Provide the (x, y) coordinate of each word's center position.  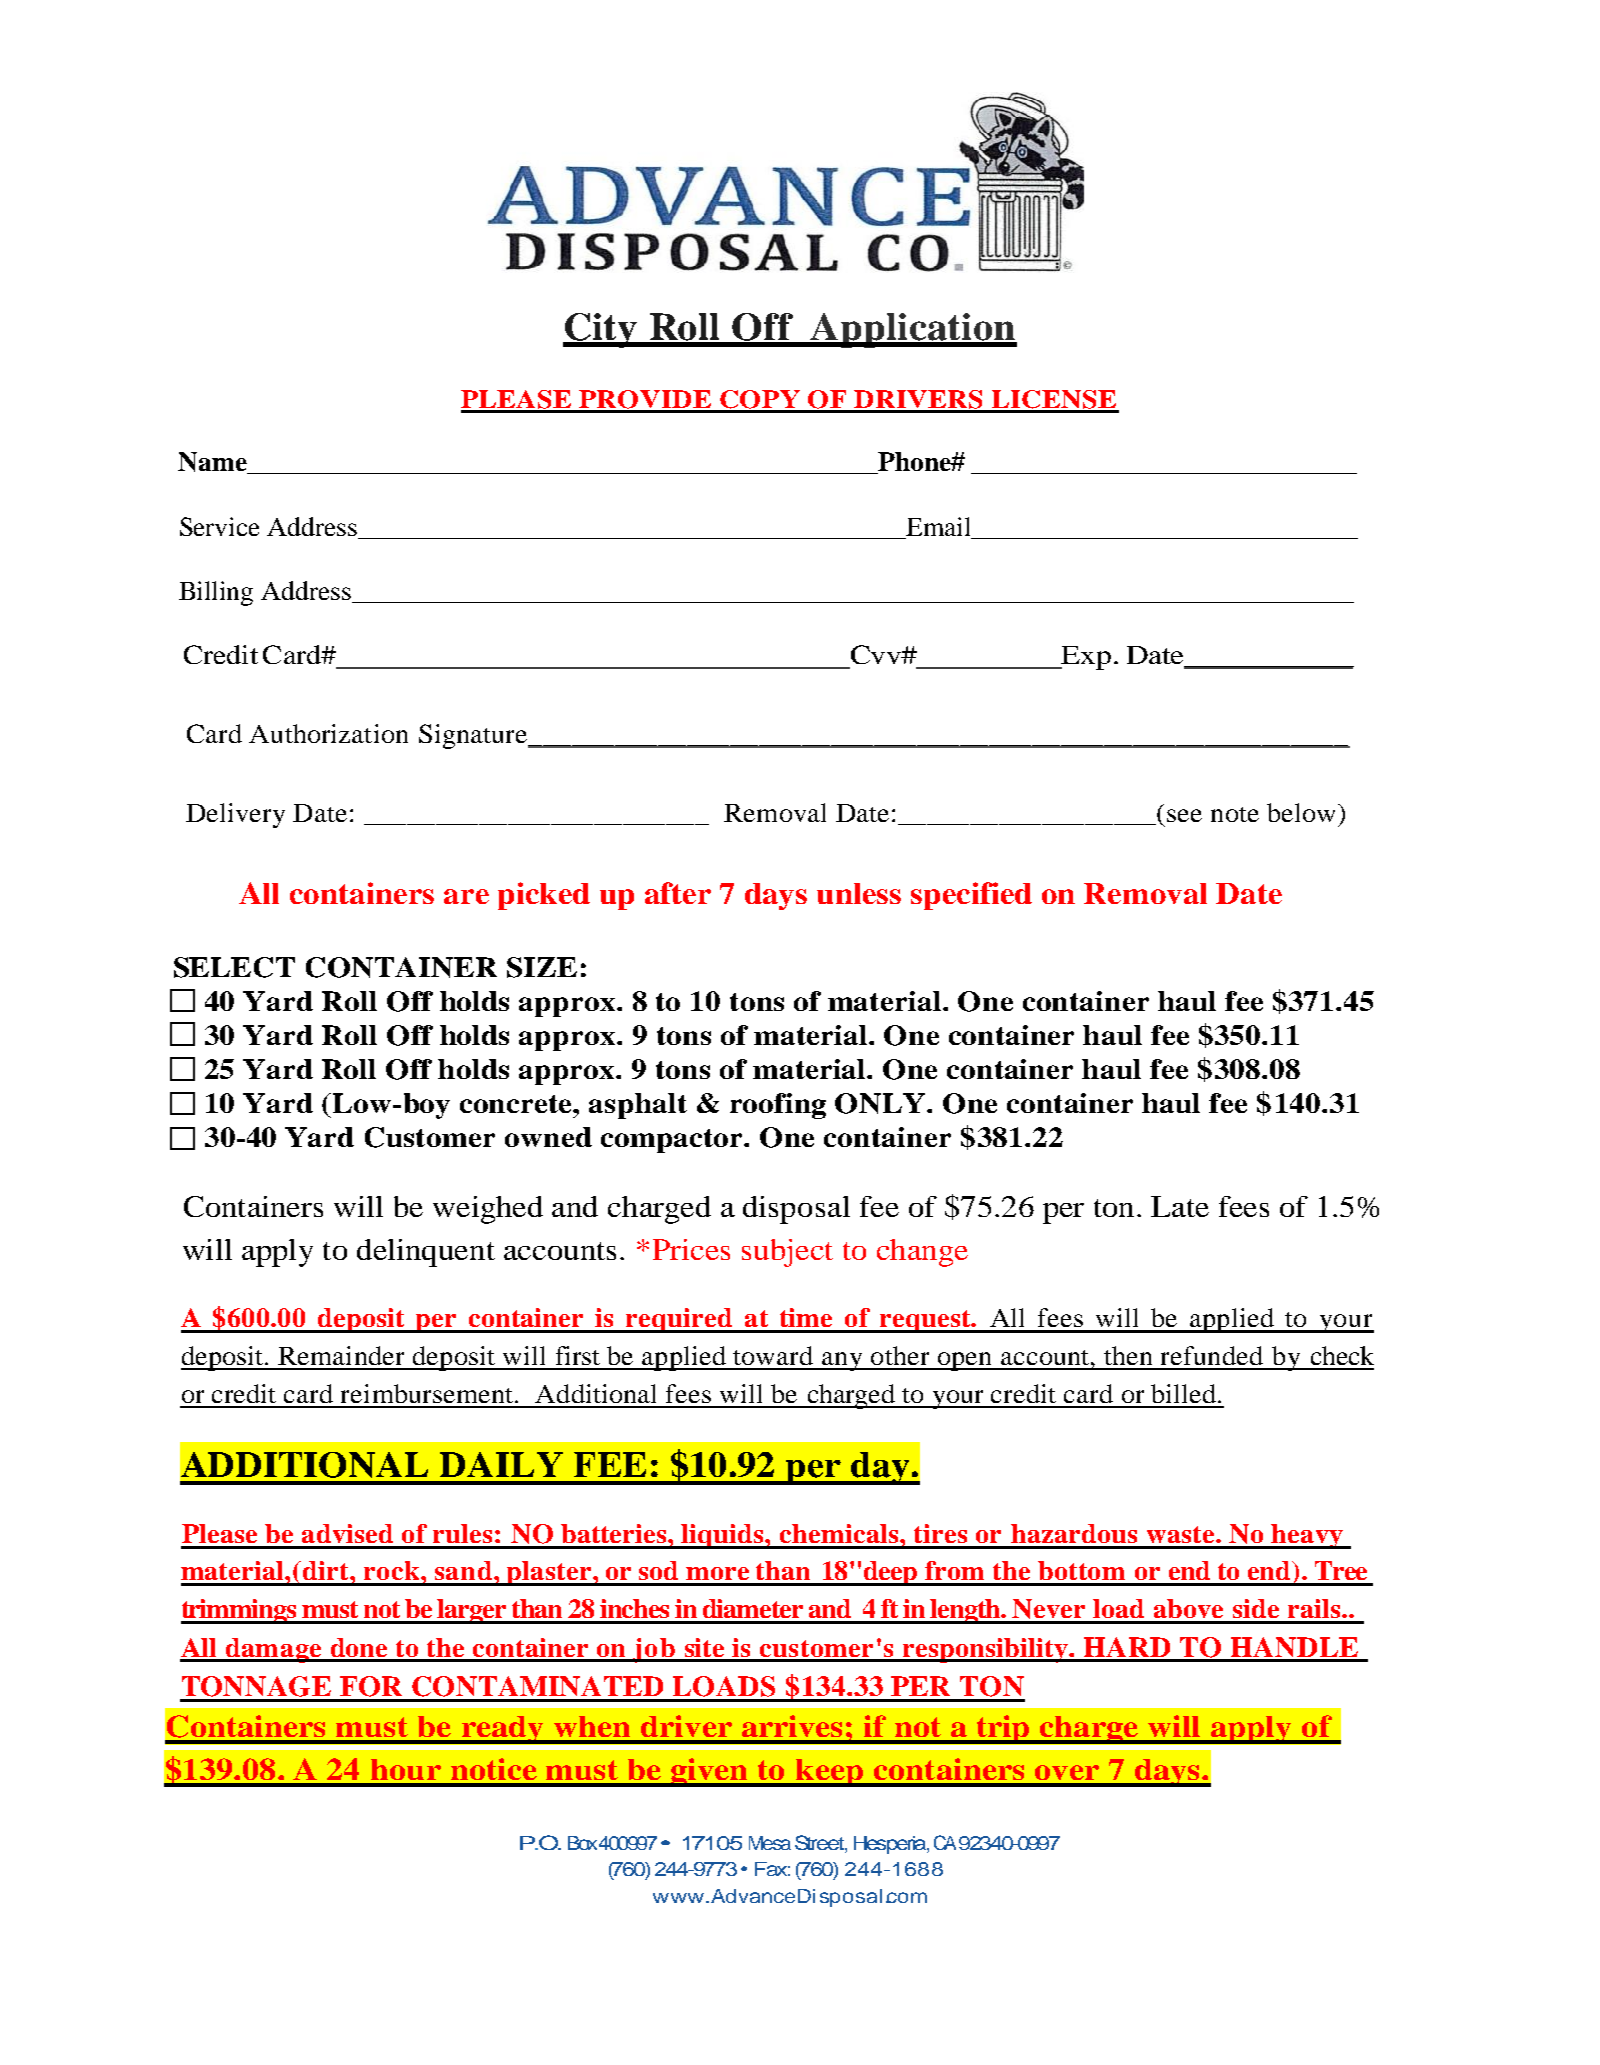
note (1235, 814)
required (680, 1320)
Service (219, 526)
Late (1180, 1206)
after (678, 893)
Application (912, 330)
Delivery (235, 815)
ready (502, 1730)
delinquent (426, 1253)
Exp (1085, 658)
